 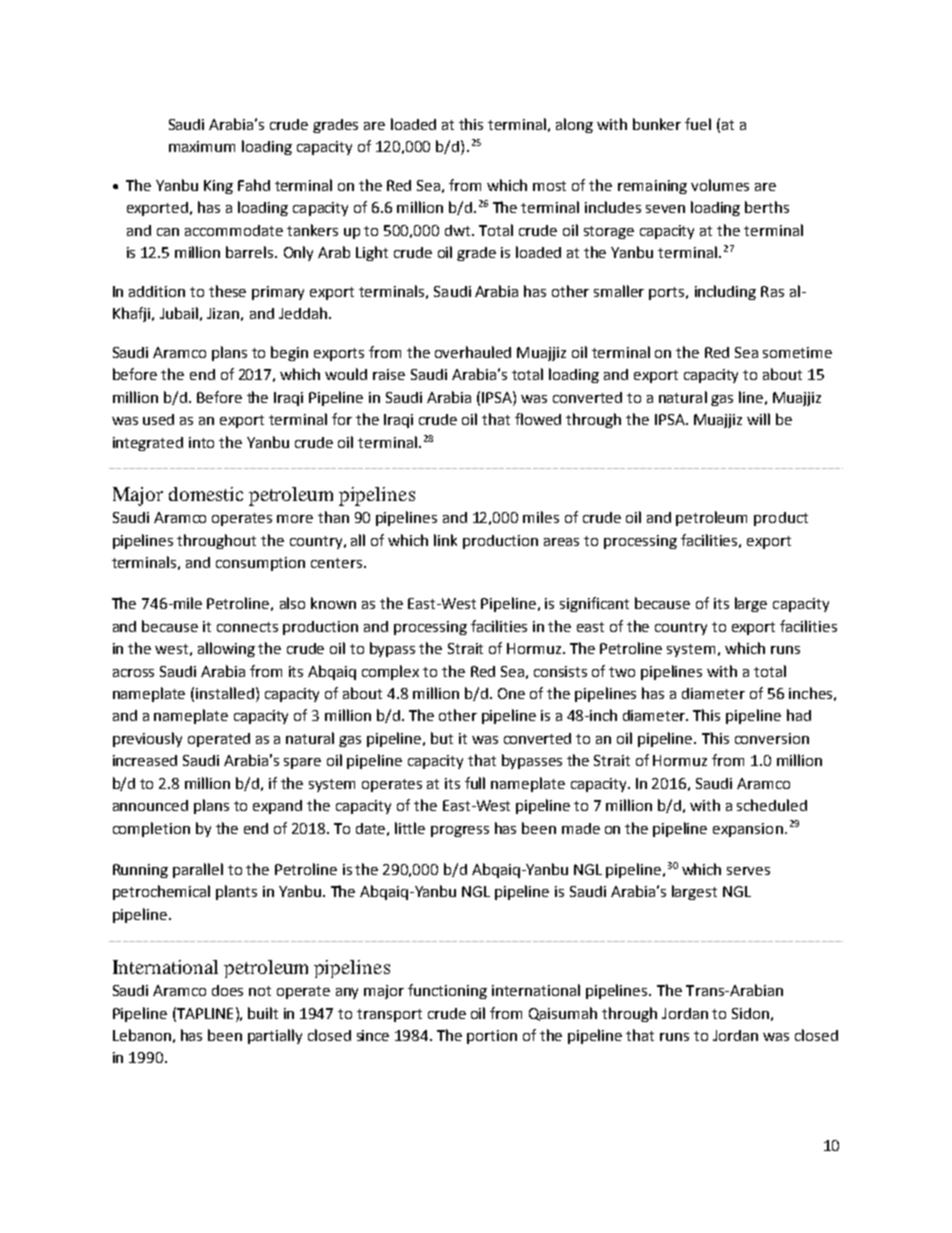 What do you see at coordinates (445, 540) in the screenshot?
I see `link` at bounding box center [445, 540].
